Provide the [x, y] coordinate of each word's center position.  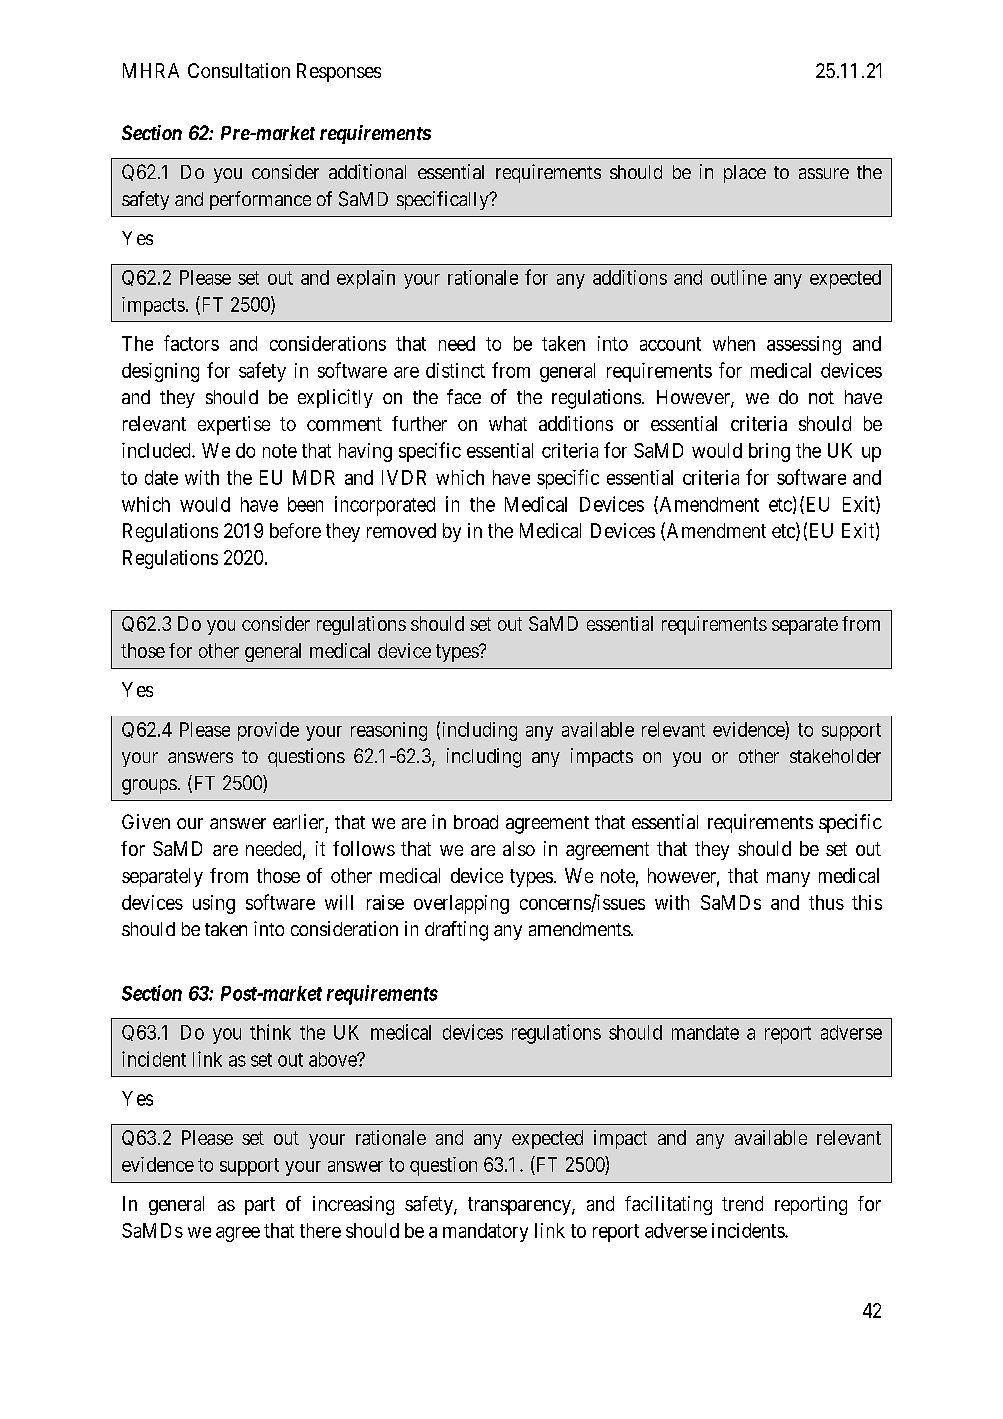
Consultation [239, 70]
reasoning [389, 731]
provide [268, 731]
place [745, 174]
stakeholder [835, 756]
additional [367, 171]
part [260, 1206]
